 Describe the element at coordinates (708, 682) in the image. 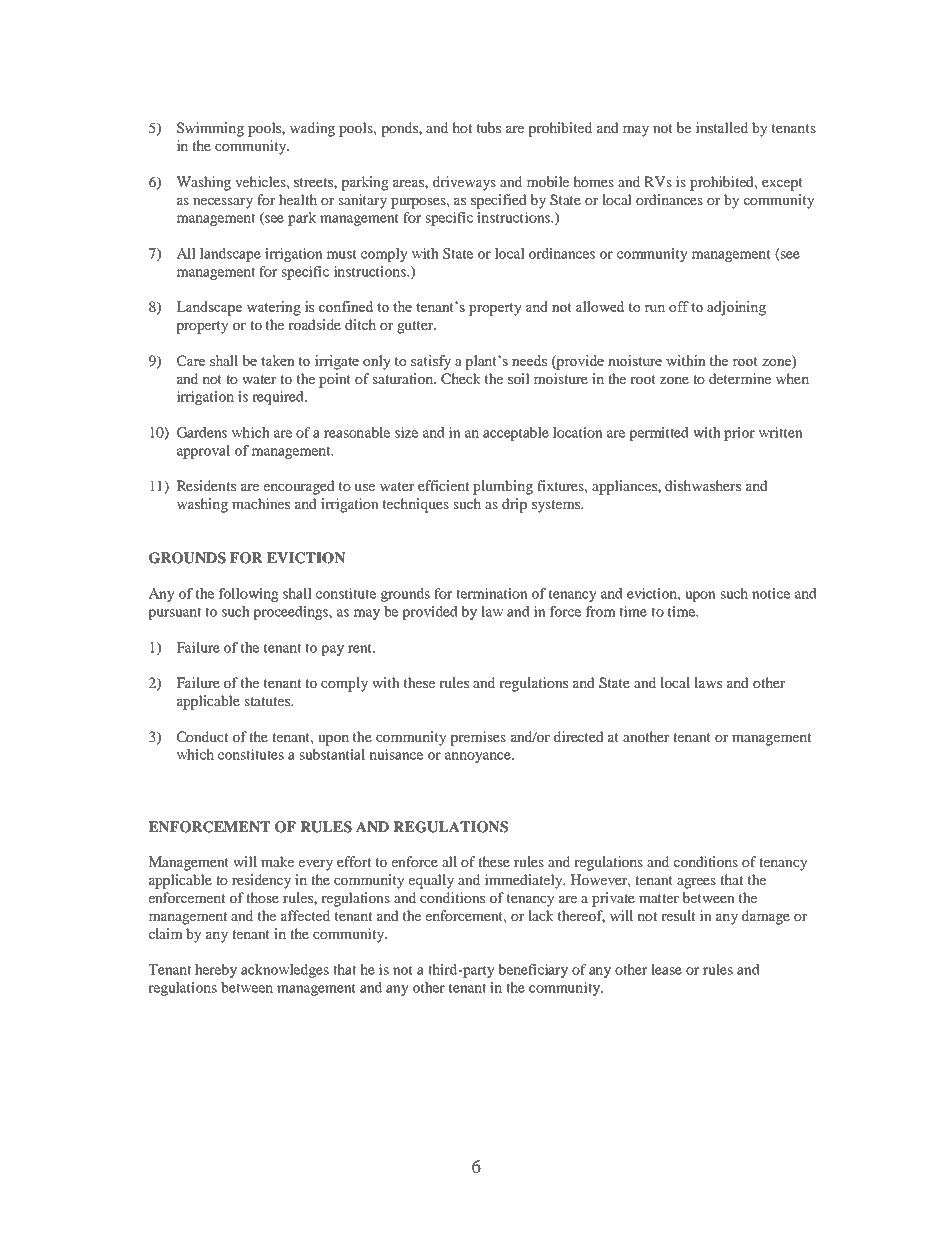

I see `laws` at that location.
